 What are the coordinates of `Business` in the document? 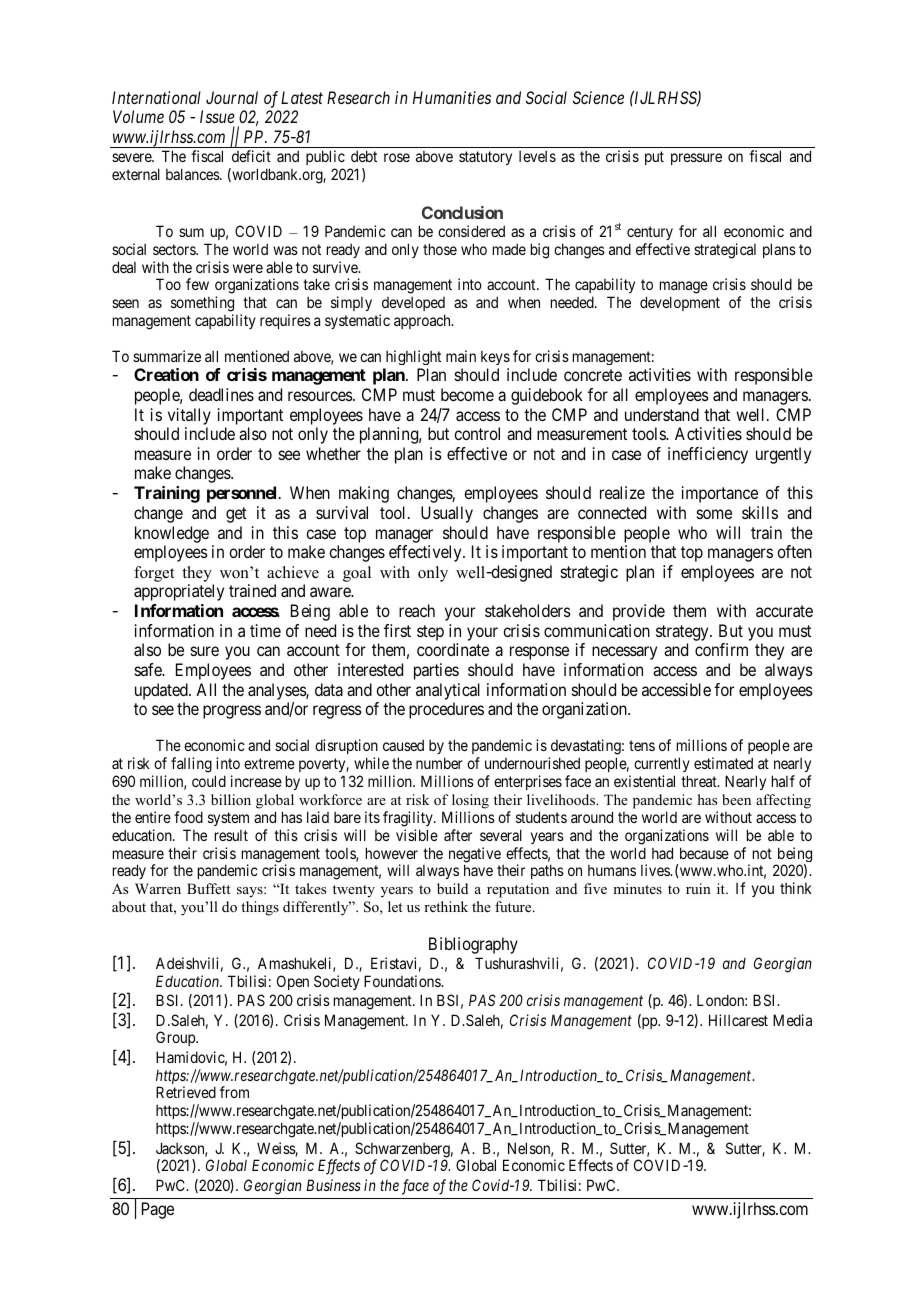 It's located at (334, 1185).
